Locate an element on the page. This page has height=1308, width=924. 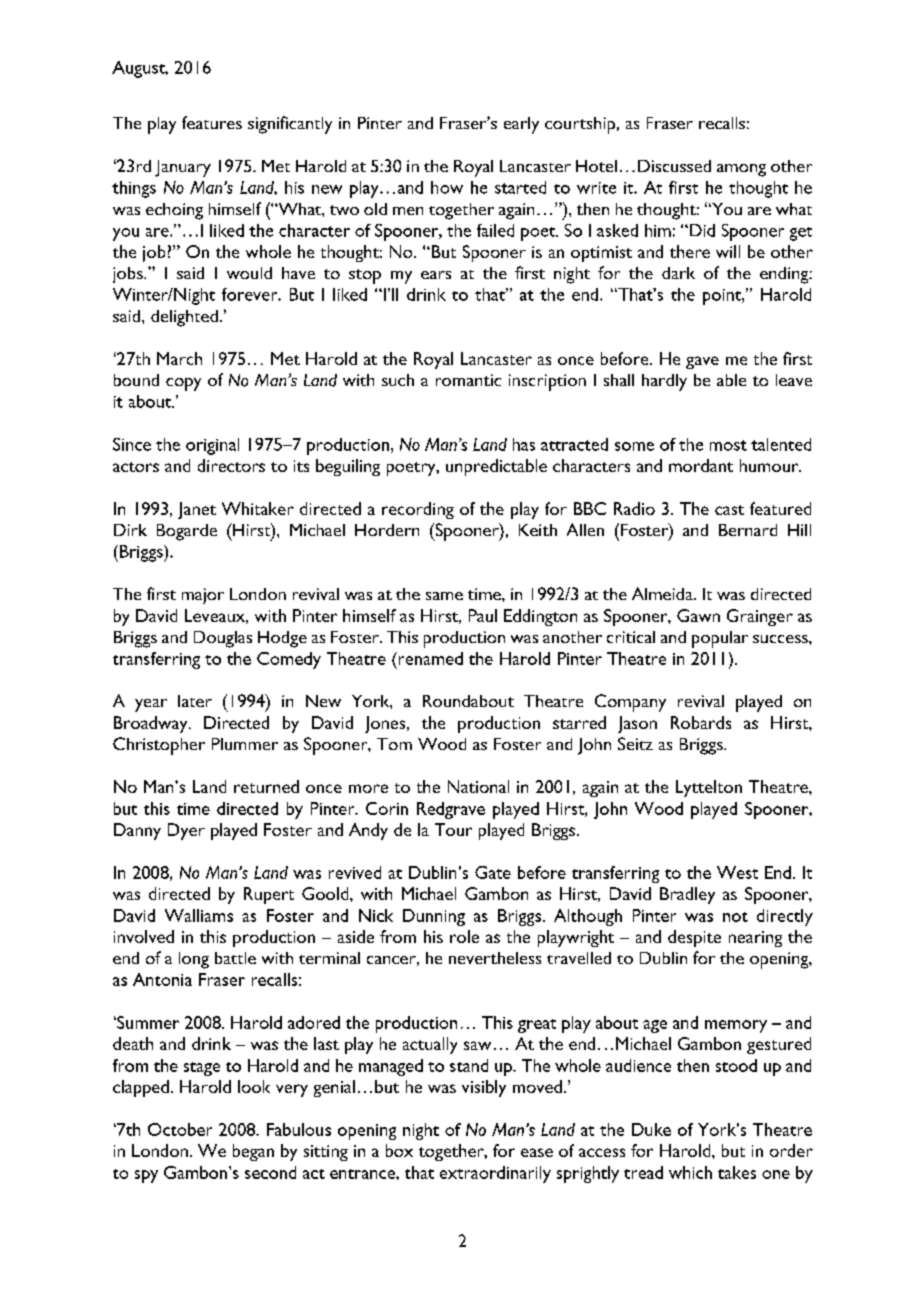
among is located at coordinates (741, 170).
